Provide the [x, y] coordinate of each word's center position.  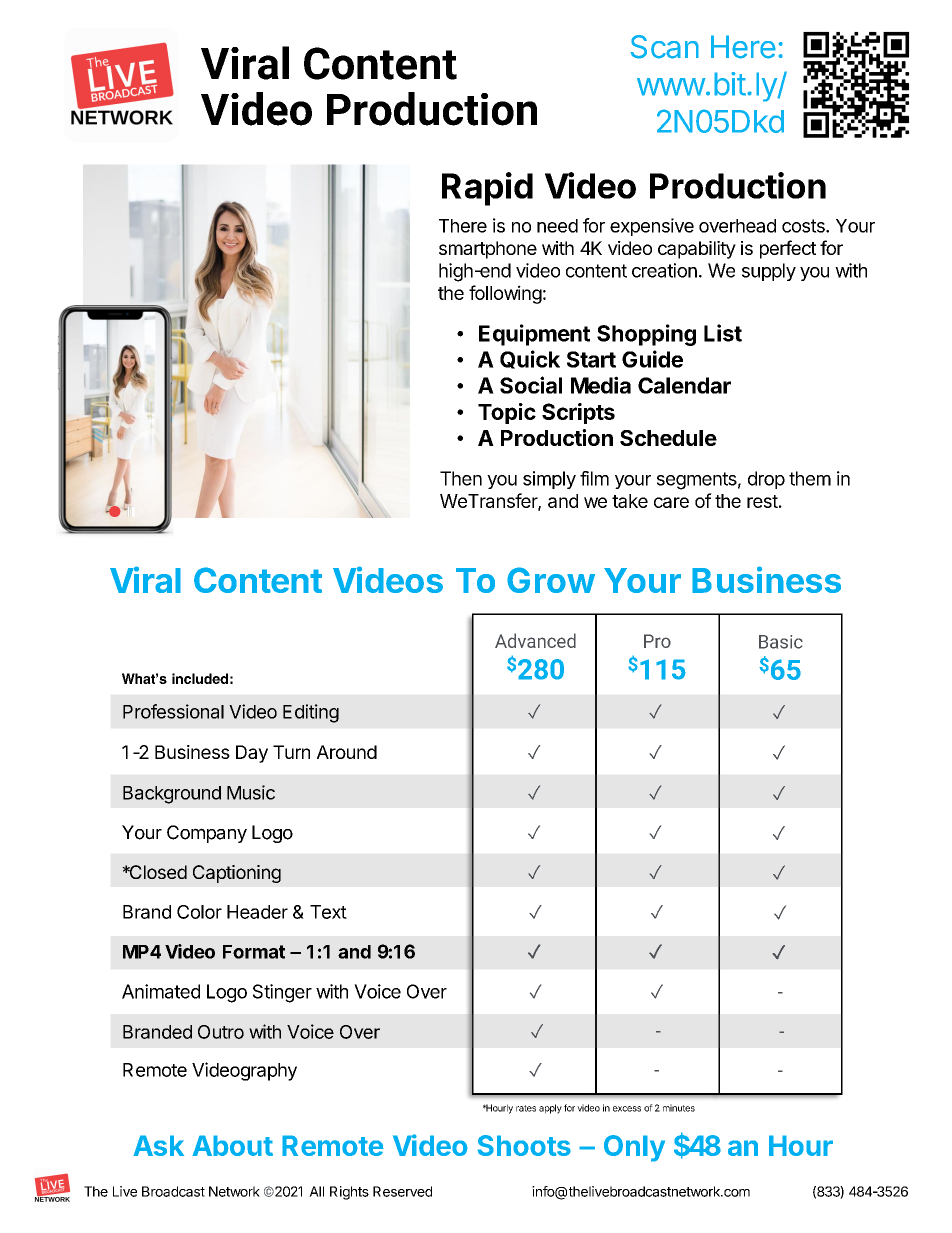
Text [328, 912]
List [723, 333]
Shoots [524, 1145]
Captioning [237, 874]
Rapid [487, 189]
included [200, 678]
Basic [781, 642]
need [557, 226]
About [232, 1145]
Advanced [535, 640]
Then [461, 478]
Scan [664, 47]
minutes [679, 1108]
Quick [530, 359]
